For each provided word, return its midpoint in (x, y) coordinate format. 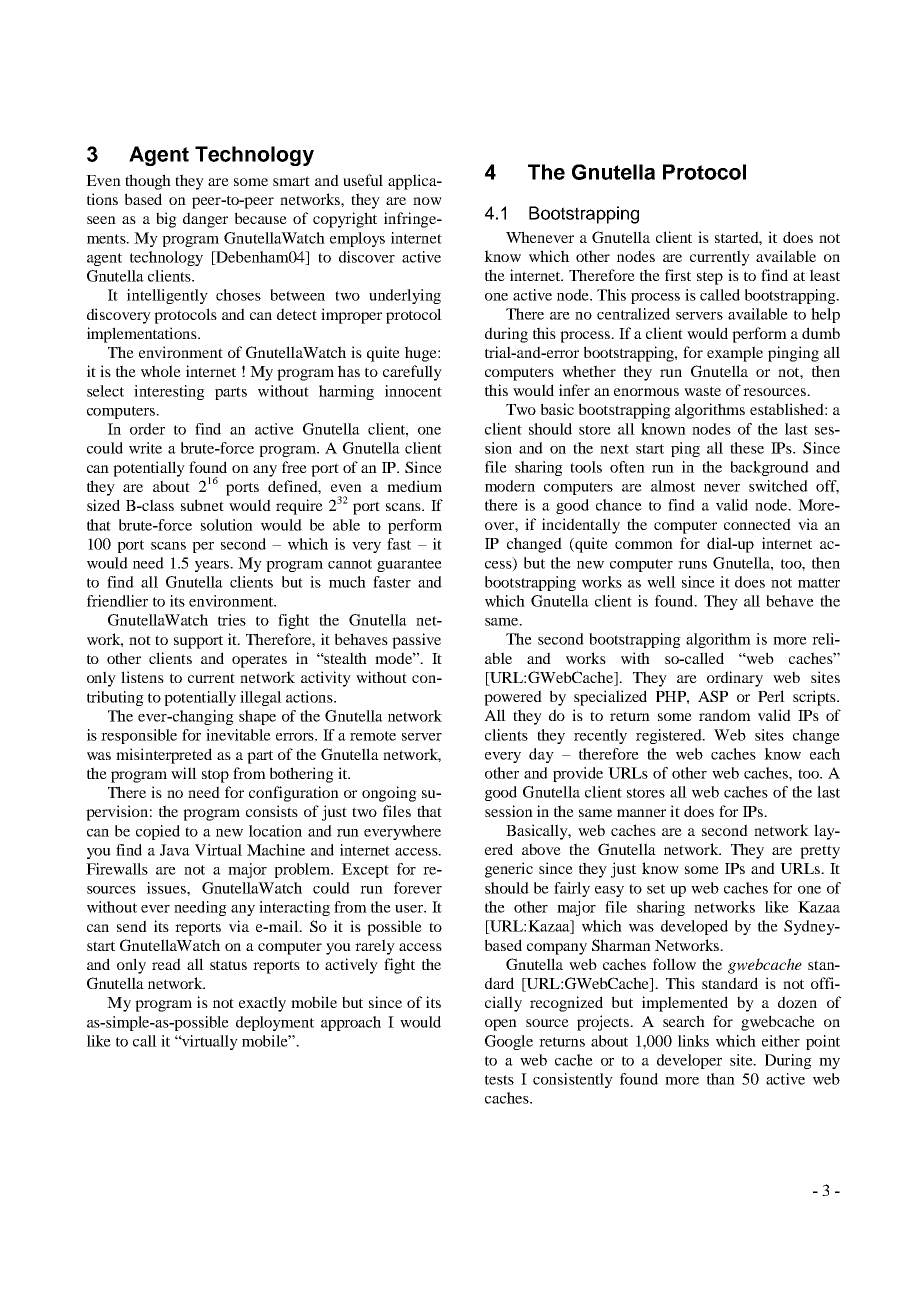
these (747, 448)
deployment (275, 1023)
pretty (820, 852)
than (721, 1079)
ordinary (735, 679)
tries (232, 620)
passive (416, 641)
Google (509, 1042)
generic (509, 870)
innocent (413, 391)
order (147, 429)
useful (363, 180)
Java (175, 850)
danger (205, 220)
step (710, 278)
